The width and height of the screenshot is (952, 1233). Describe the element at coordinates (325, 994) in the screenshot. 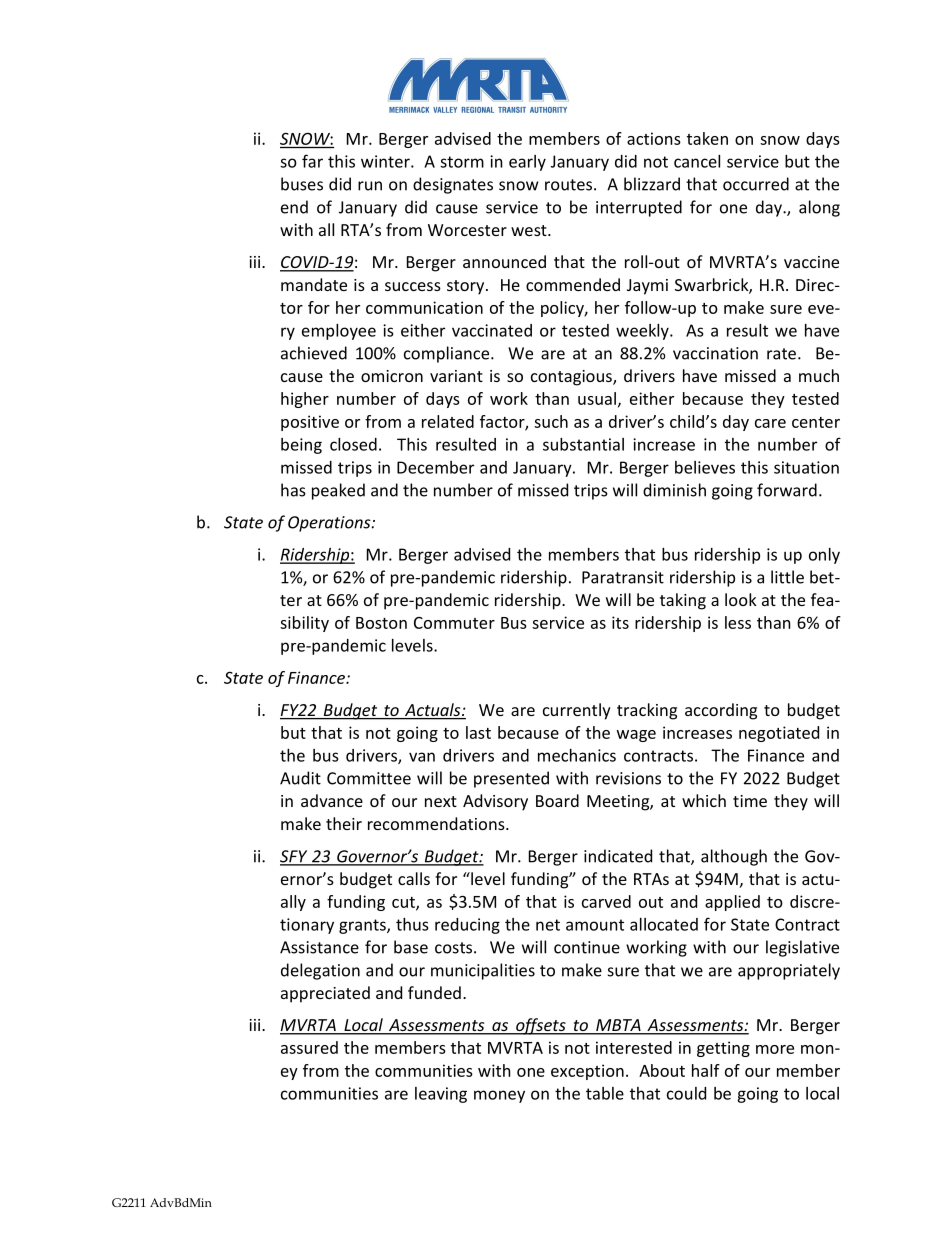

I see `appreciated` at that location.
